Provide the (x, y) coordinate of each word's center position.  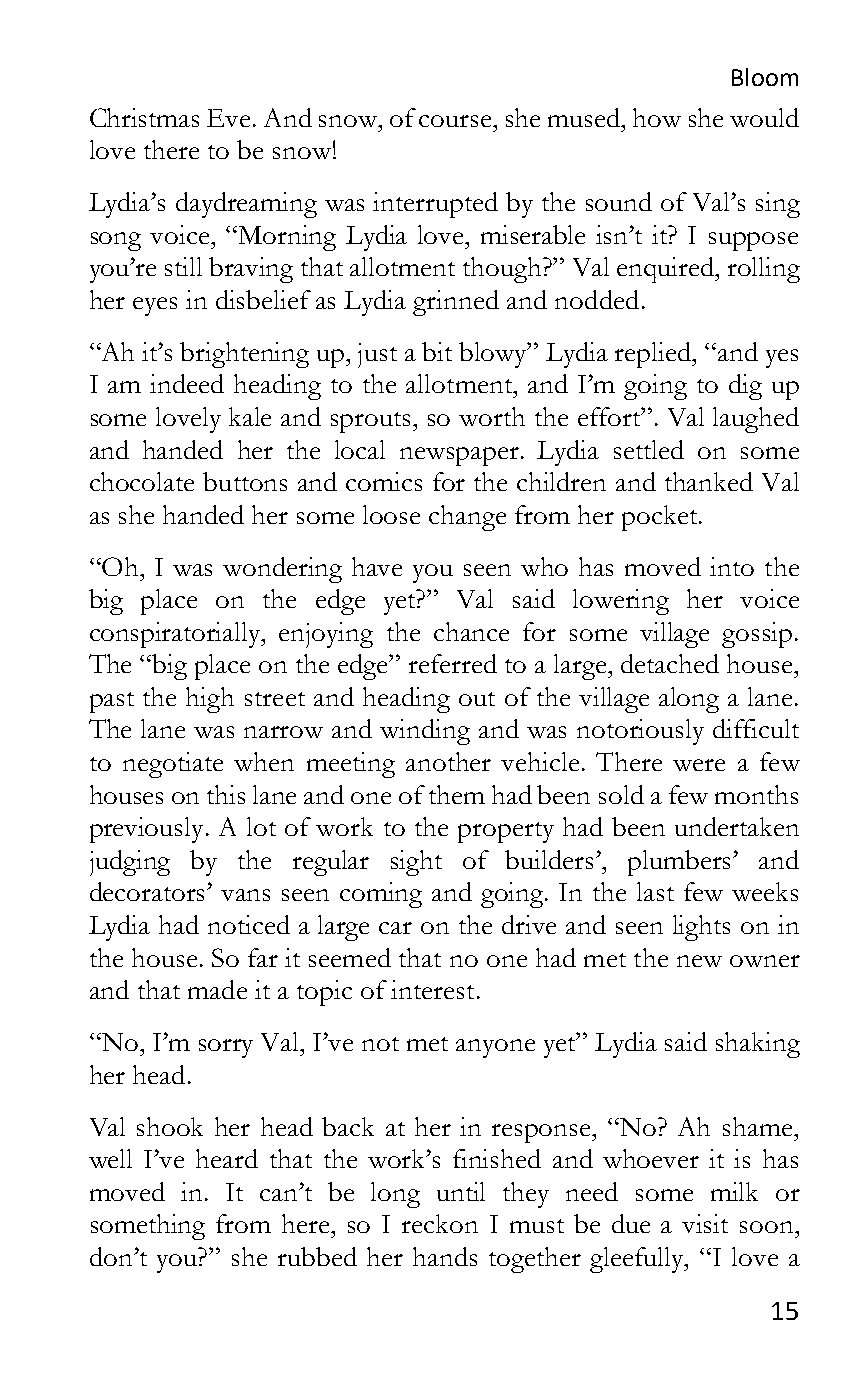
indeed (187, 383)
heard (227, 1158)
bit (437, 351)
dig (745, 387)
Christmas (144, 117)
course (456, 121)
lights (701, 928)
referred (453, 663)
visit (705, 1223)
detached (670, 663)
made (217, 989)
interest (432, 989)
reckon (440, 1223)
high (210, 700)
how (657, 117)
